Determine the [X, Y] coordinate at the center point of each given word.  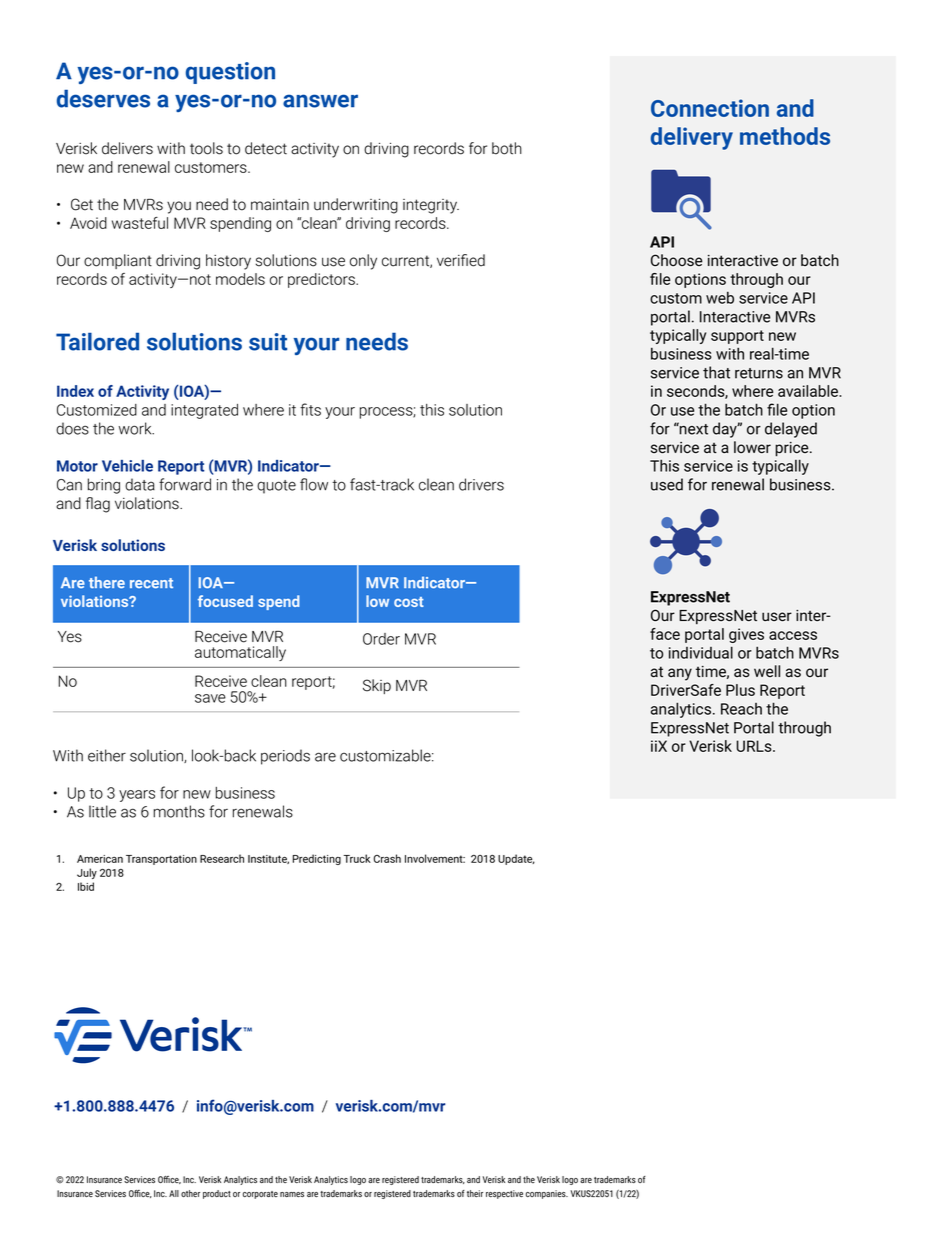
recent [151, 583]
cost [409, 602]
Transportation [161, 860]
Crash [387, 858]
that [716, 372]
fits [310, 409]
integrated [204, 411]
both [507, 148]
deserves [103, 98]
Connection [710, 108]
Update [516, 859]
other [190, 1193]
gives [746, 635]
